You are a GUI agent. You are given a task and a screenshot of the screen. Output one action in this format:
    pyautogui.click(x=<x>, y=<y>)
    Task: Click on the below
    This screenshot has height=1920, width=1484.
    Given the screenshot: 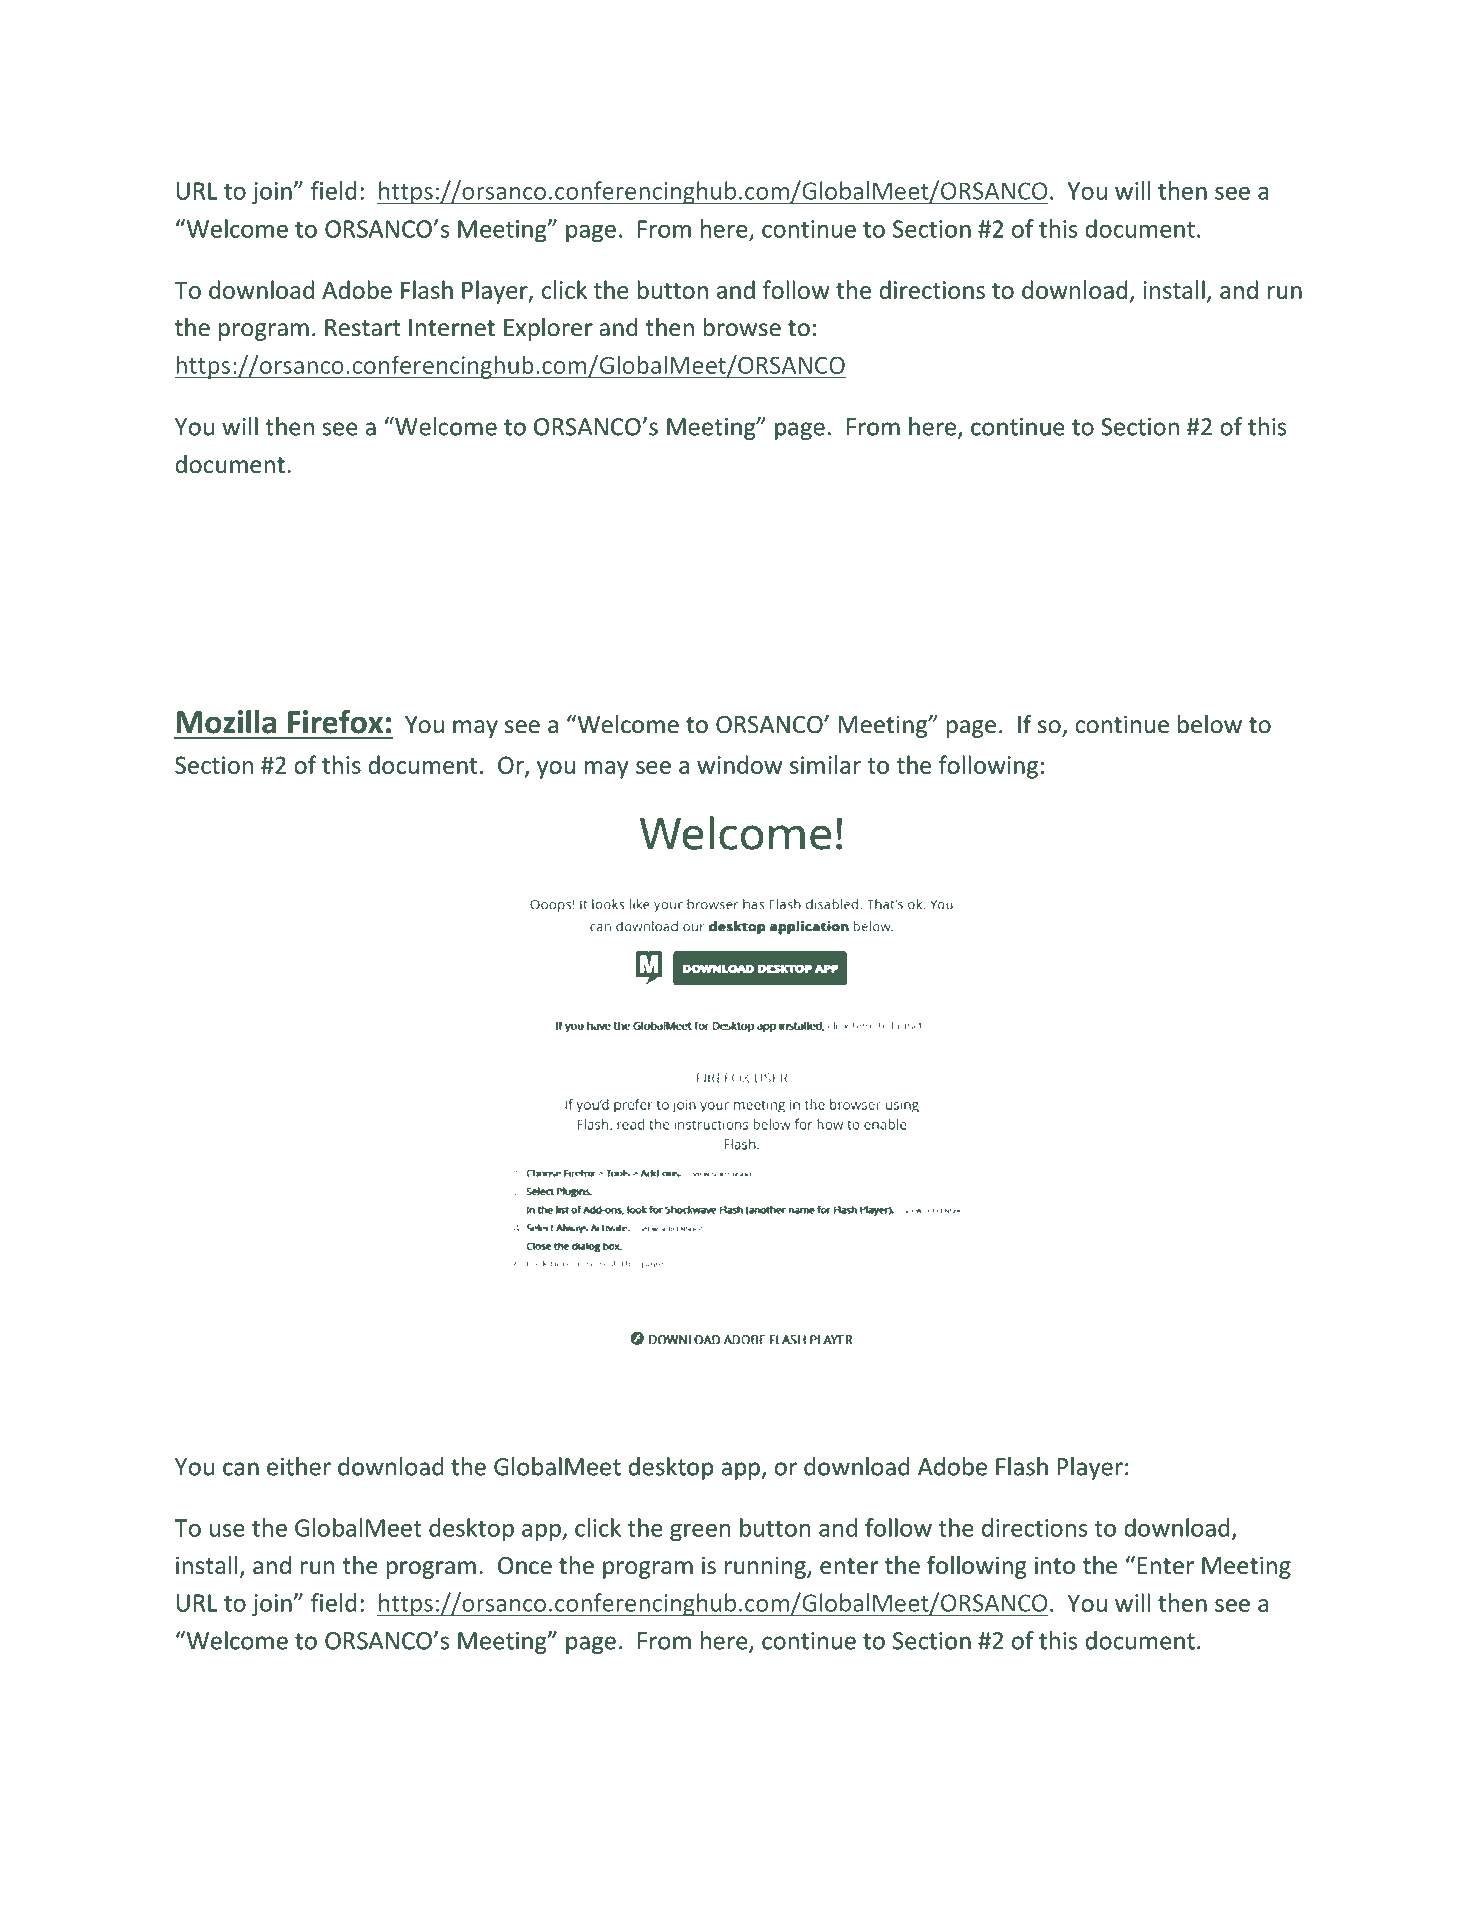 What is the action you would take?
    pyautogui.click(x=1210, y=724)
